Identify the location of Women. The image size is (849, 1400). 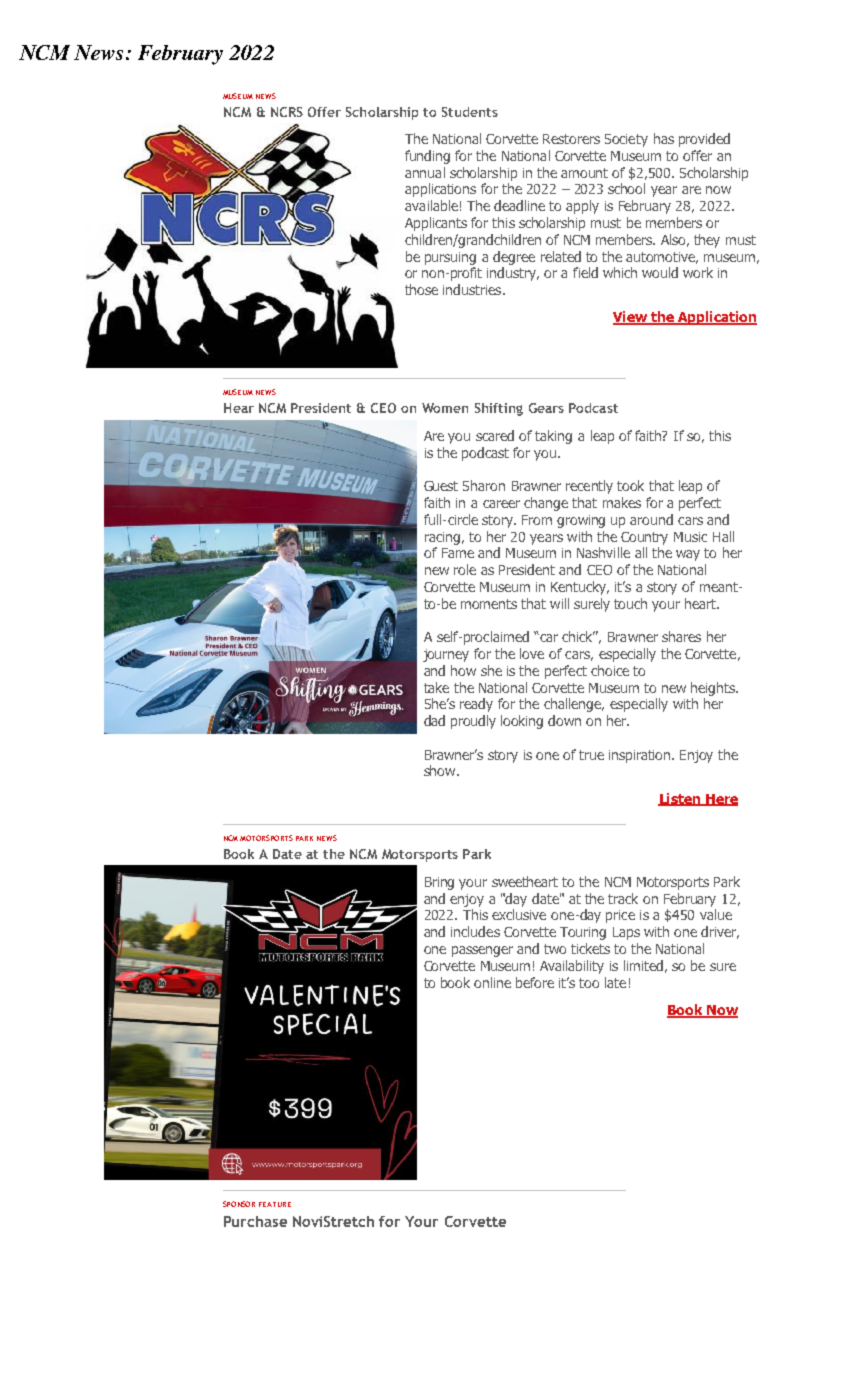
(445, 408).
